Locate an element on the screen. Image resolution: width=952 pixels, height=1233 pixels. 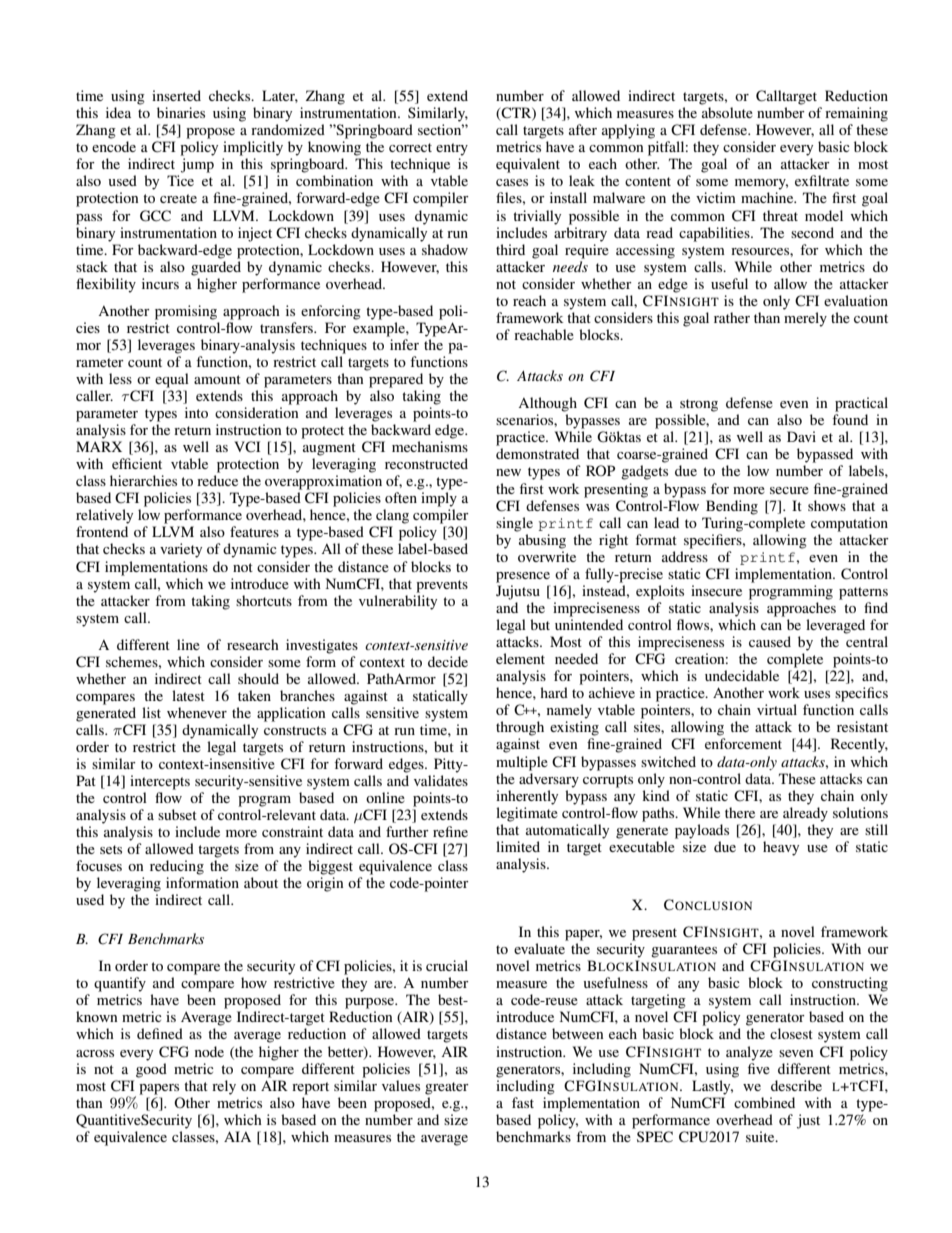
entry is located at coordinates (452, 149).
